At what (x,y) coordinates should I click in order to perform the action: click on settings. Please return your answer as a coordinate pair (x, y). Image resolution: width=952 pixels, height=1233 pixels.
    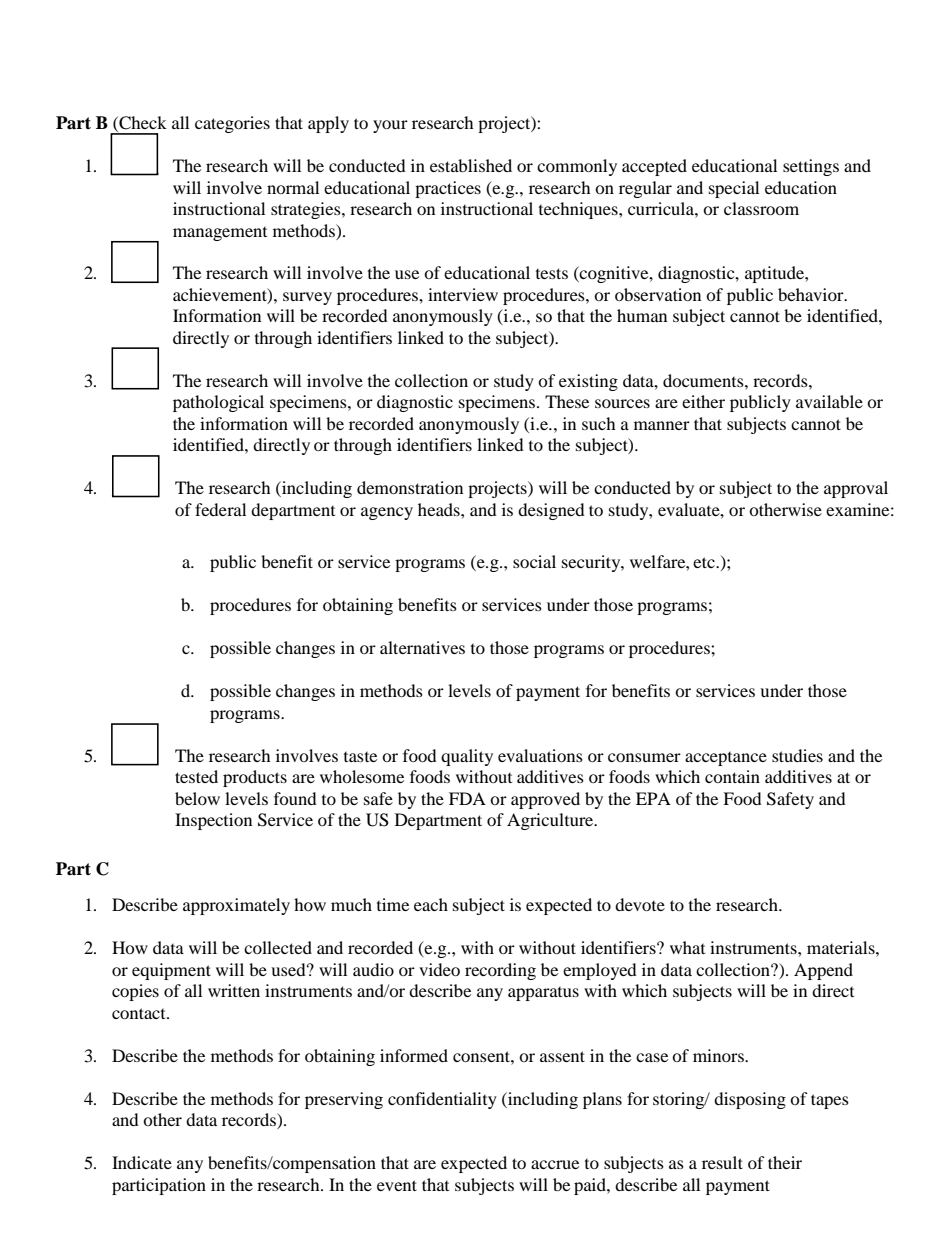
    Looking at the image, I should click on (811, 167).
